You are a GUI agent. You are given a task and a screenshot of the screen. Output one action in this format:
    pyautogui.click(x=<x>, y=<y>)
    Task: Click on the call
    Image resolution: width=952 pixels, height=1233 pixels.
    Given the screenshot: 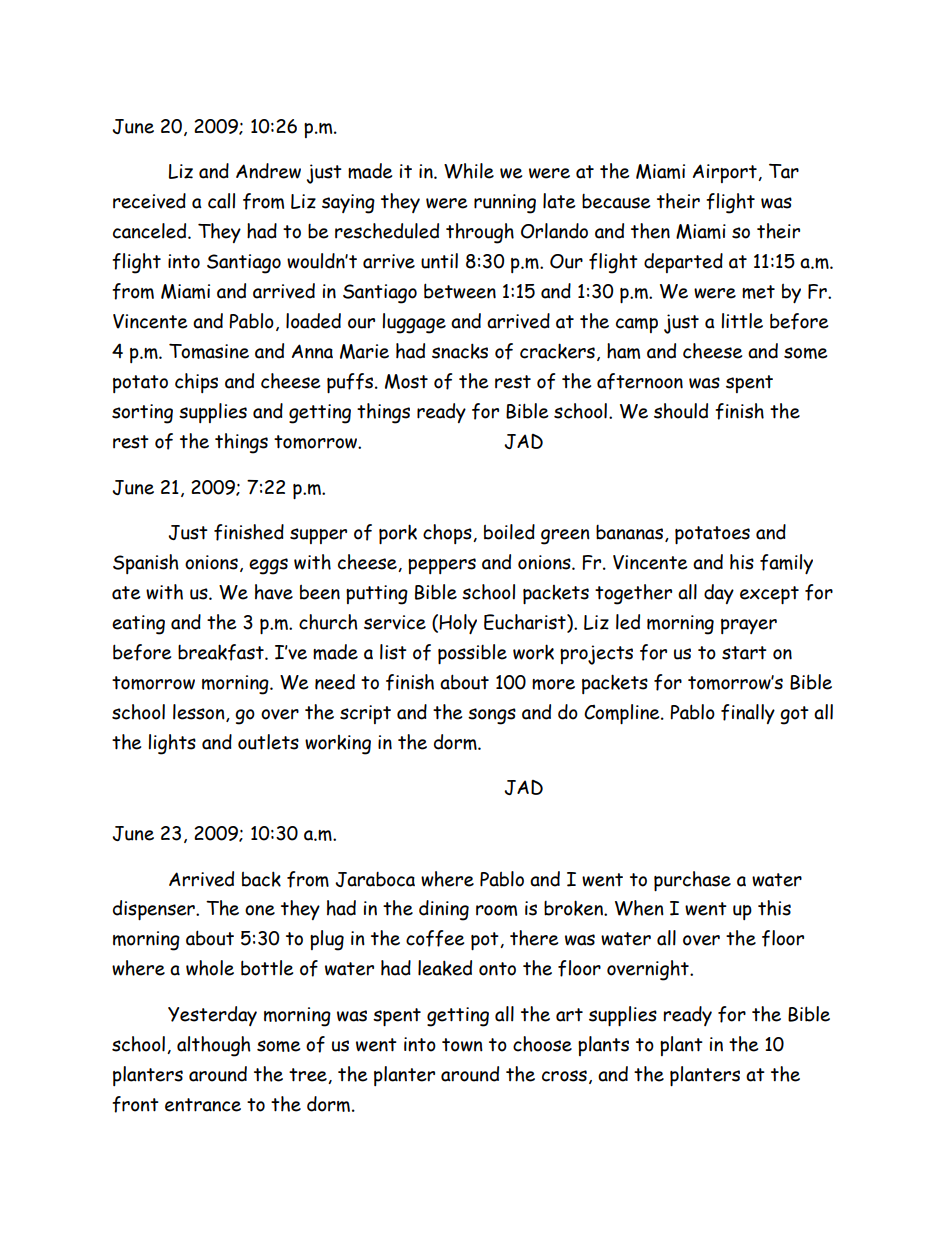 What is the action you would take?
    pyautogui.click(x=221, y=201)
